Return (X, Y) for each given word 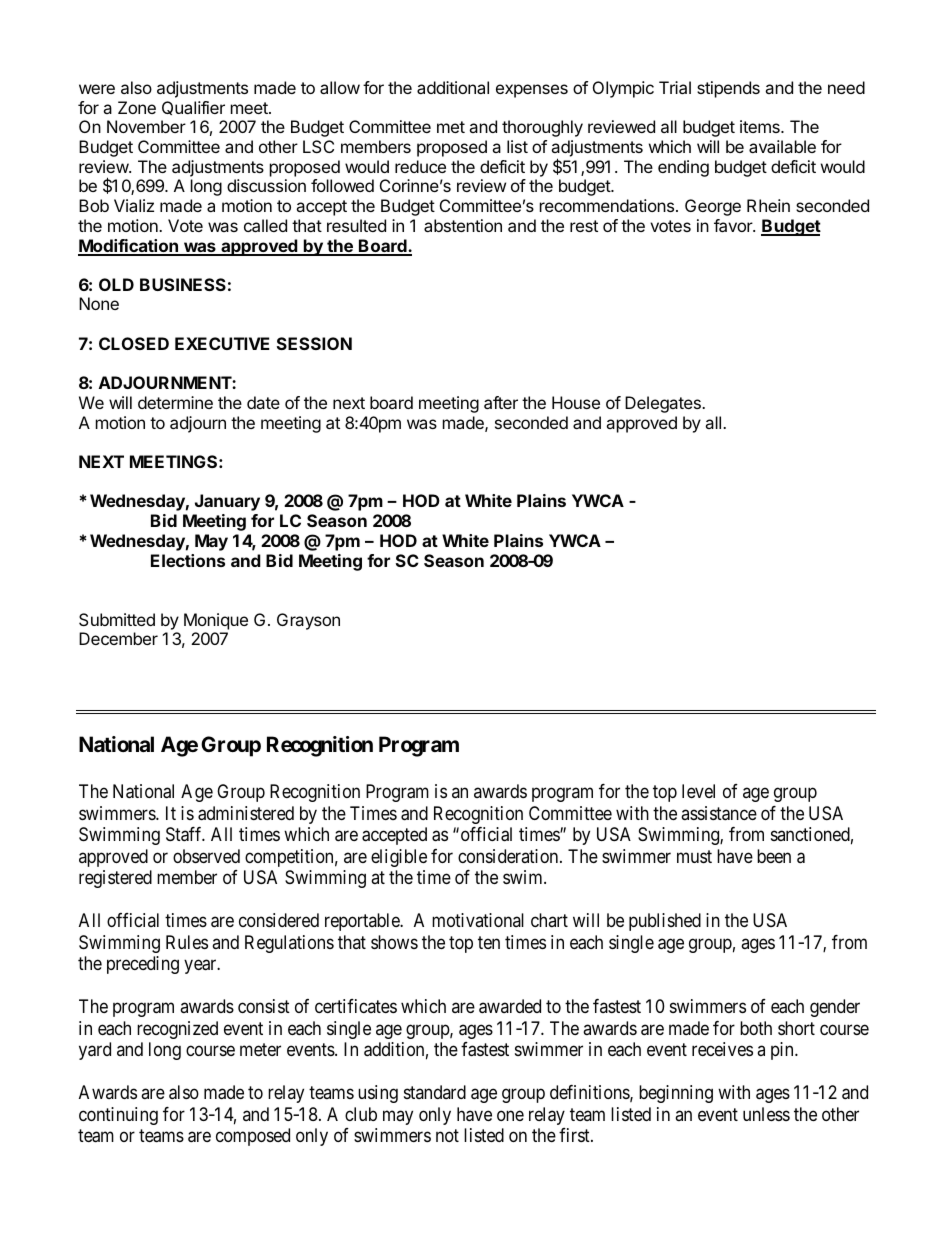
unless (766, 1114)
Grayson (308, 621)
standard (435, 1092)
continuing (118, 1116)
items (761, 126)
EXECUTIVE (222, 343)
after (501, 402)
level (698, 791)
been (774, 856)
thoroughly (542, 128)
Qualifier (193, 108)
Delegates (664, 404)
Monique (216, 621)
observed (206, 856)
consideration (509, 856)
